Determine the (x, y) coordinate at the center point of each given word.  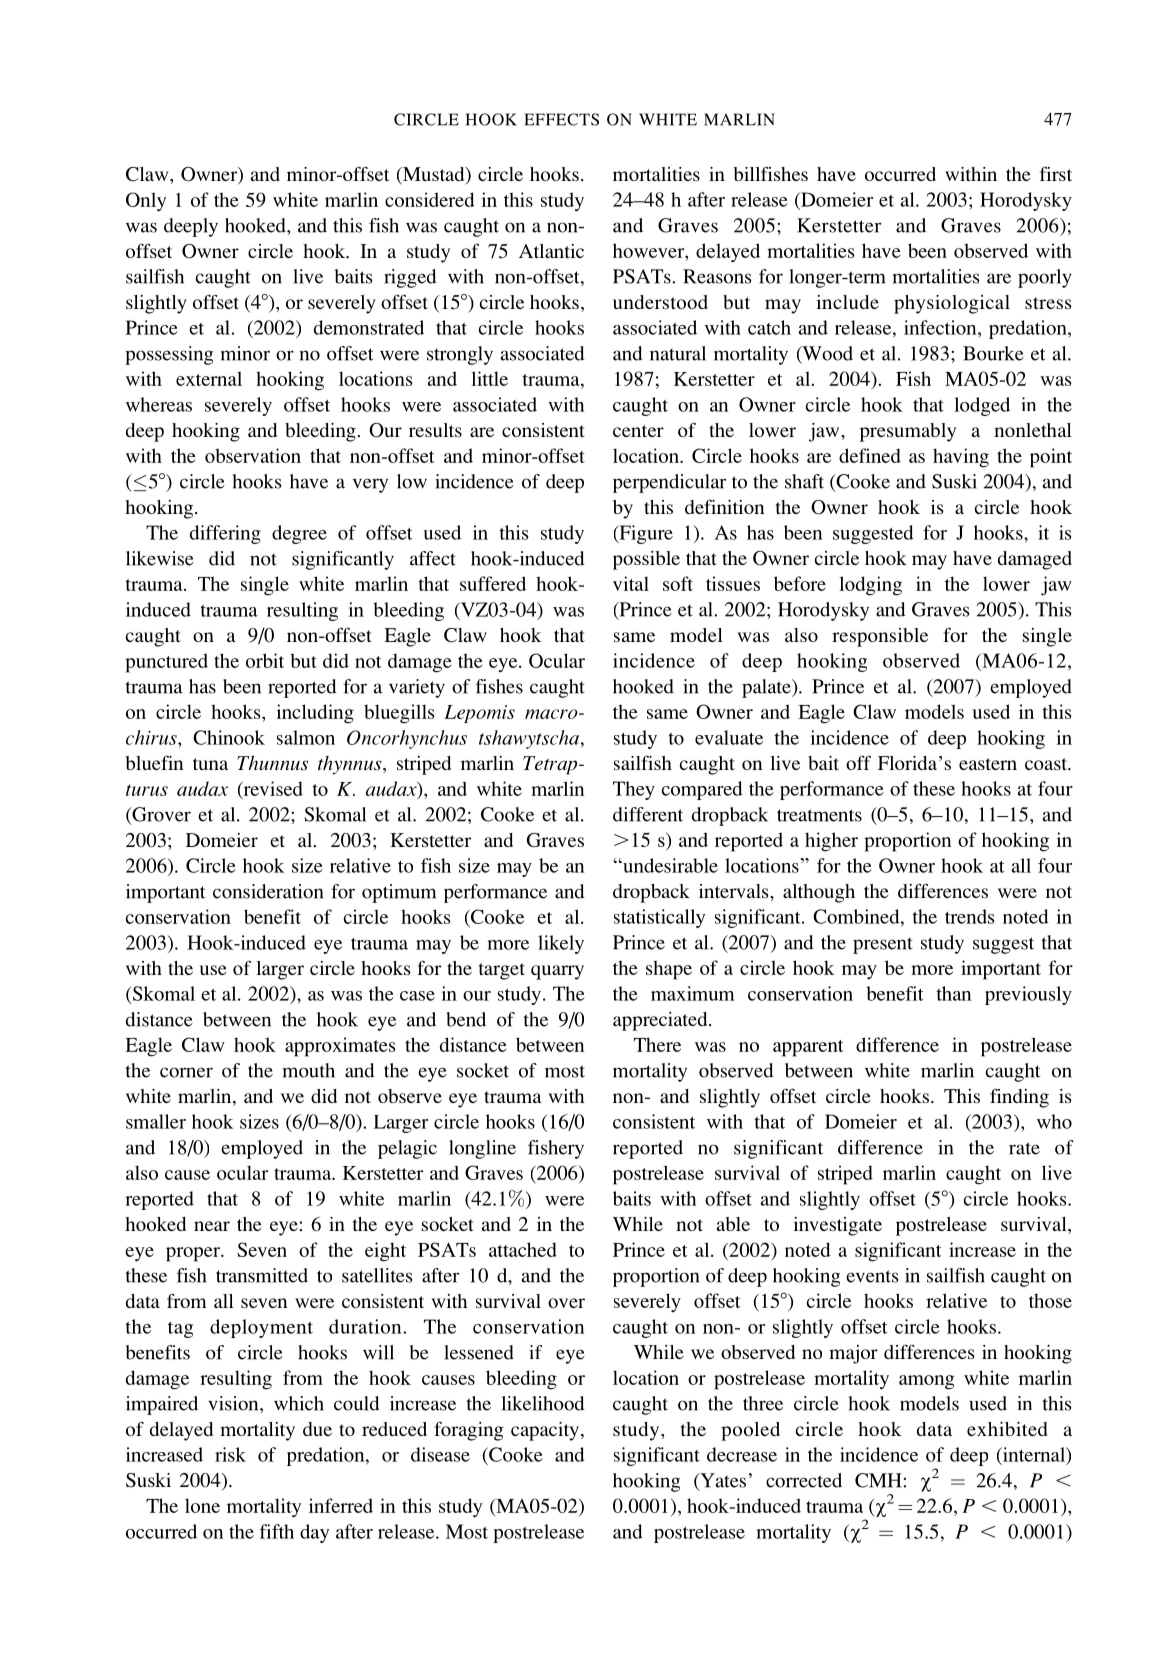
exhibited (1007, 1429)
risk (230, 1454)
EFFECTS (561, 119)
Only (146, 202)
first (1056, 174)
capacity (545, 1431)
